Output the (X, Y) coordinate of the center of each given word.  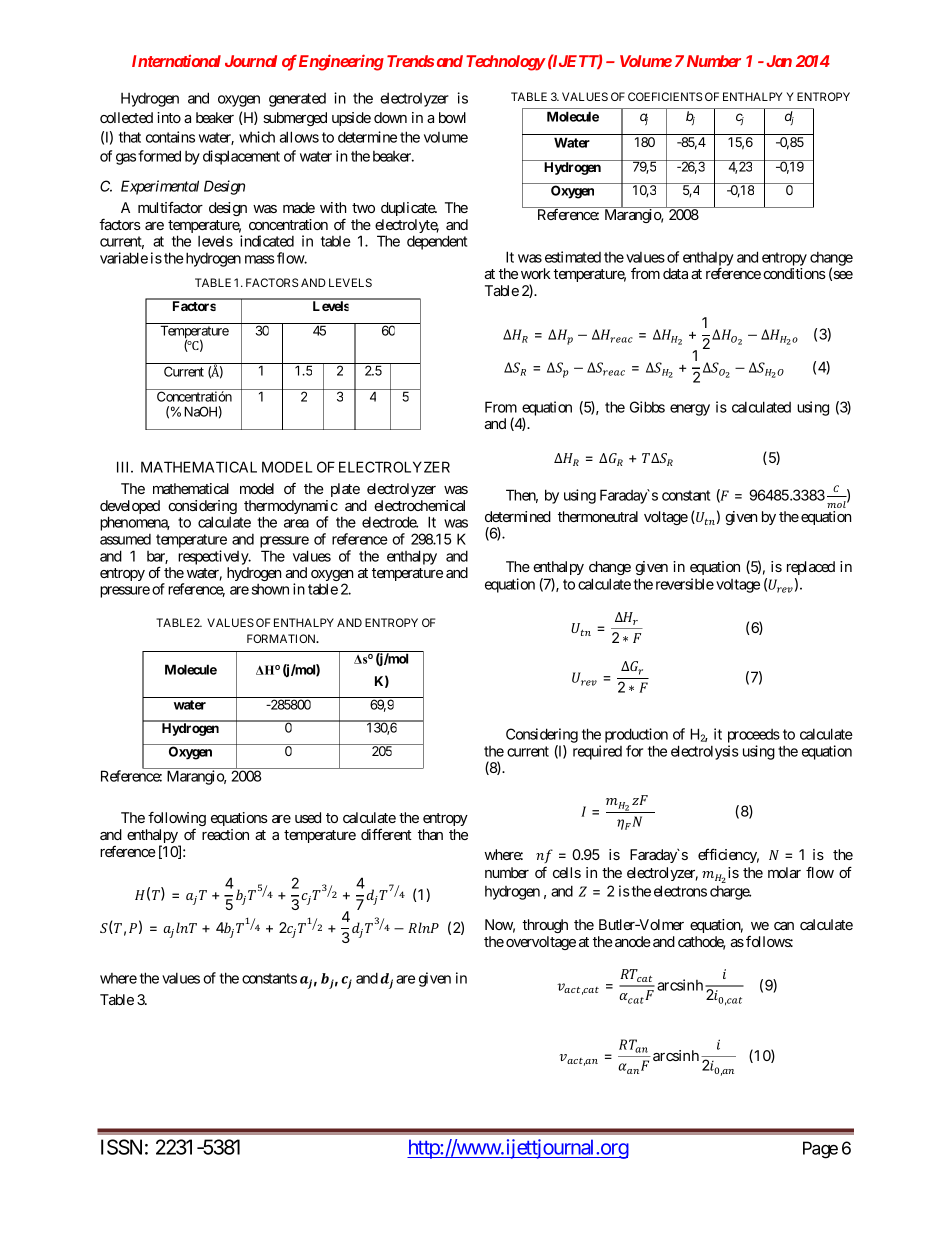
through (545, 926)
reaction (225, 834)
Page (820, 1150)
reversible (685, 584)
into (169, 117)
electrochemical (419, 505)
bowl (452, 117)
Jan (779, 61)
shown (270, 589)
